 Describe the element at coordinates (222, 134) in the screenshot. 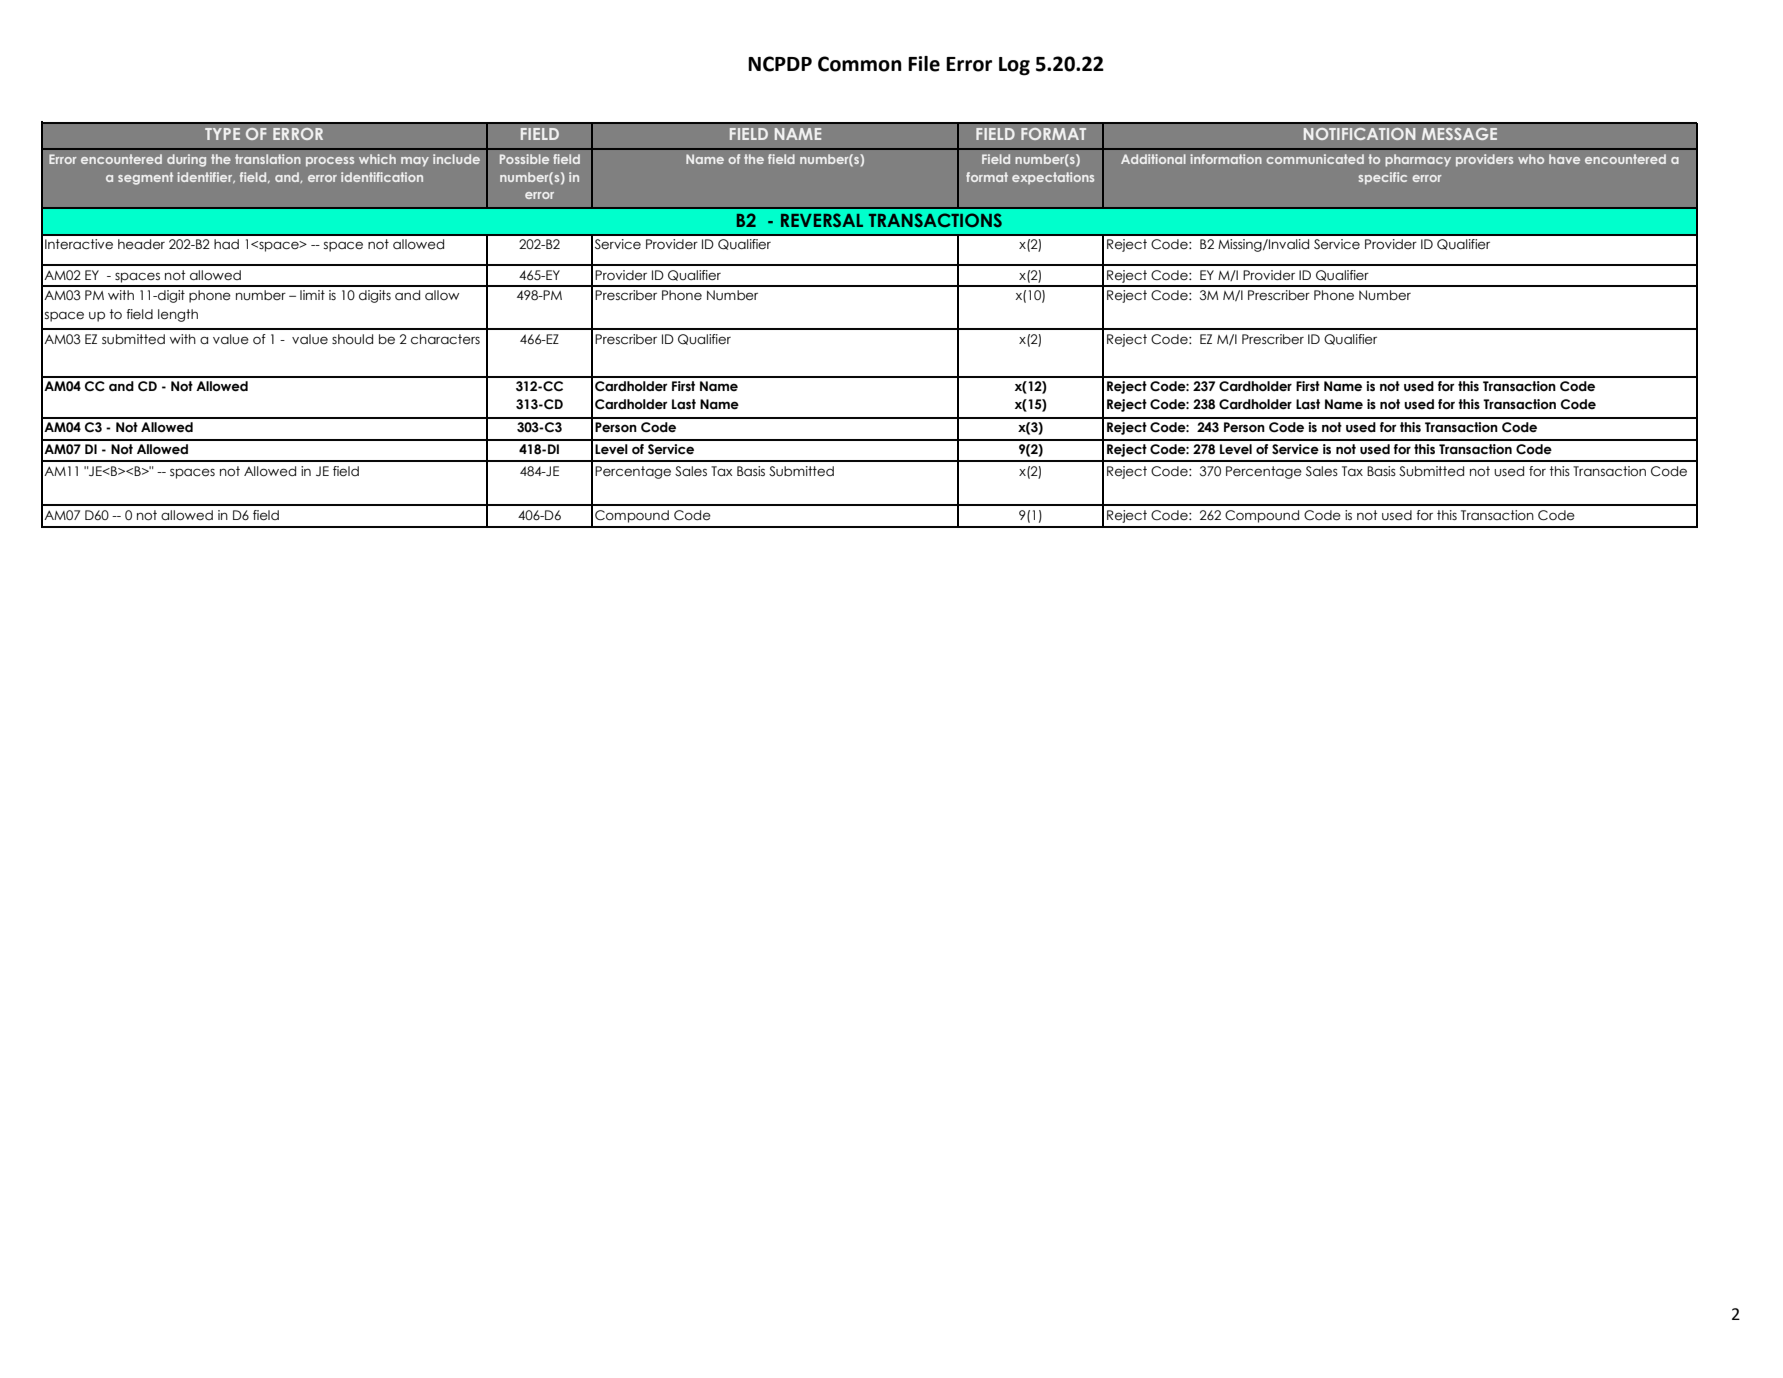

I see `TYPE` at that location.
